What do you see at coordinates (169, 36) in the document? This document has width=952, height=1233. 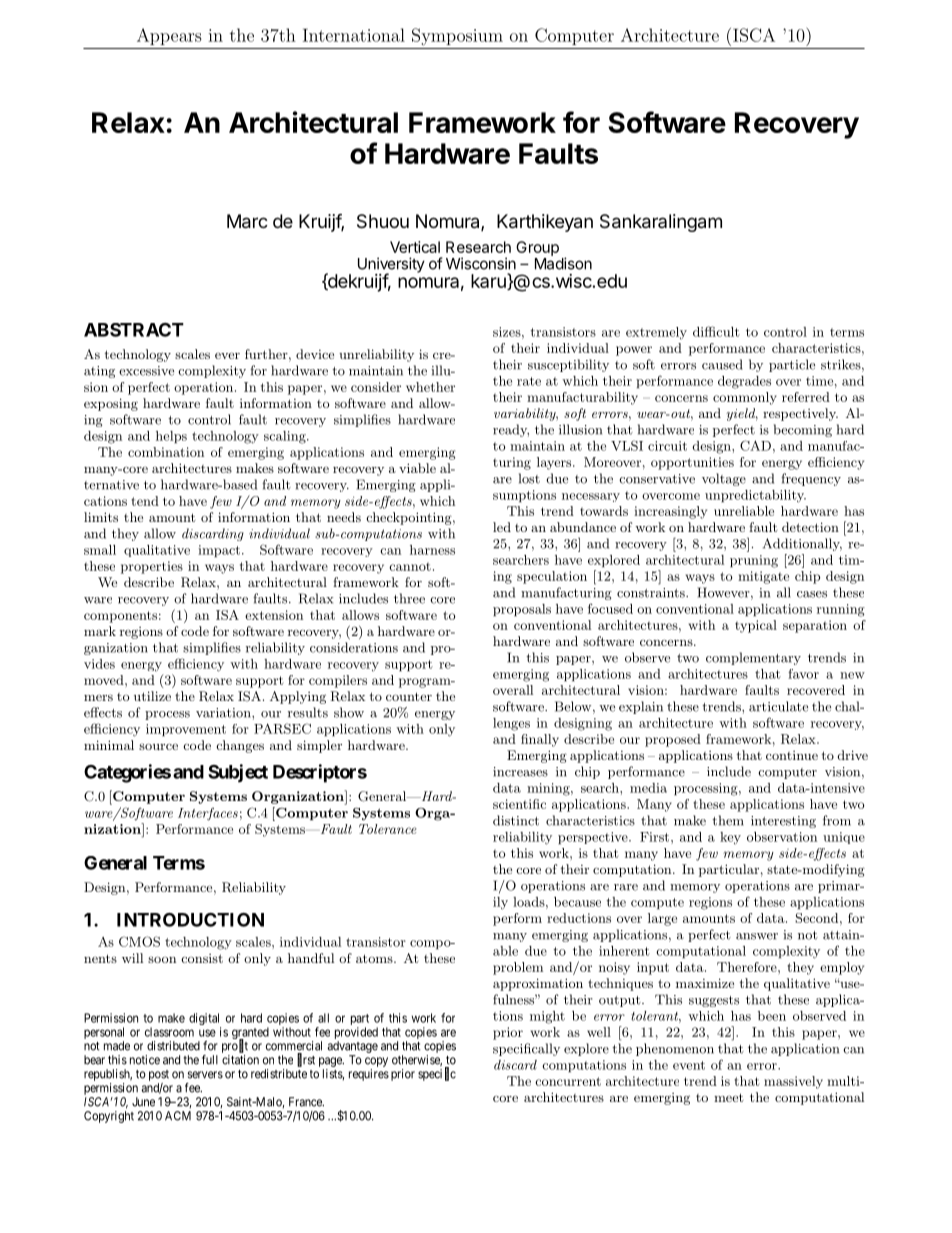 I see `Appears` at bounding box center [169, 36].
